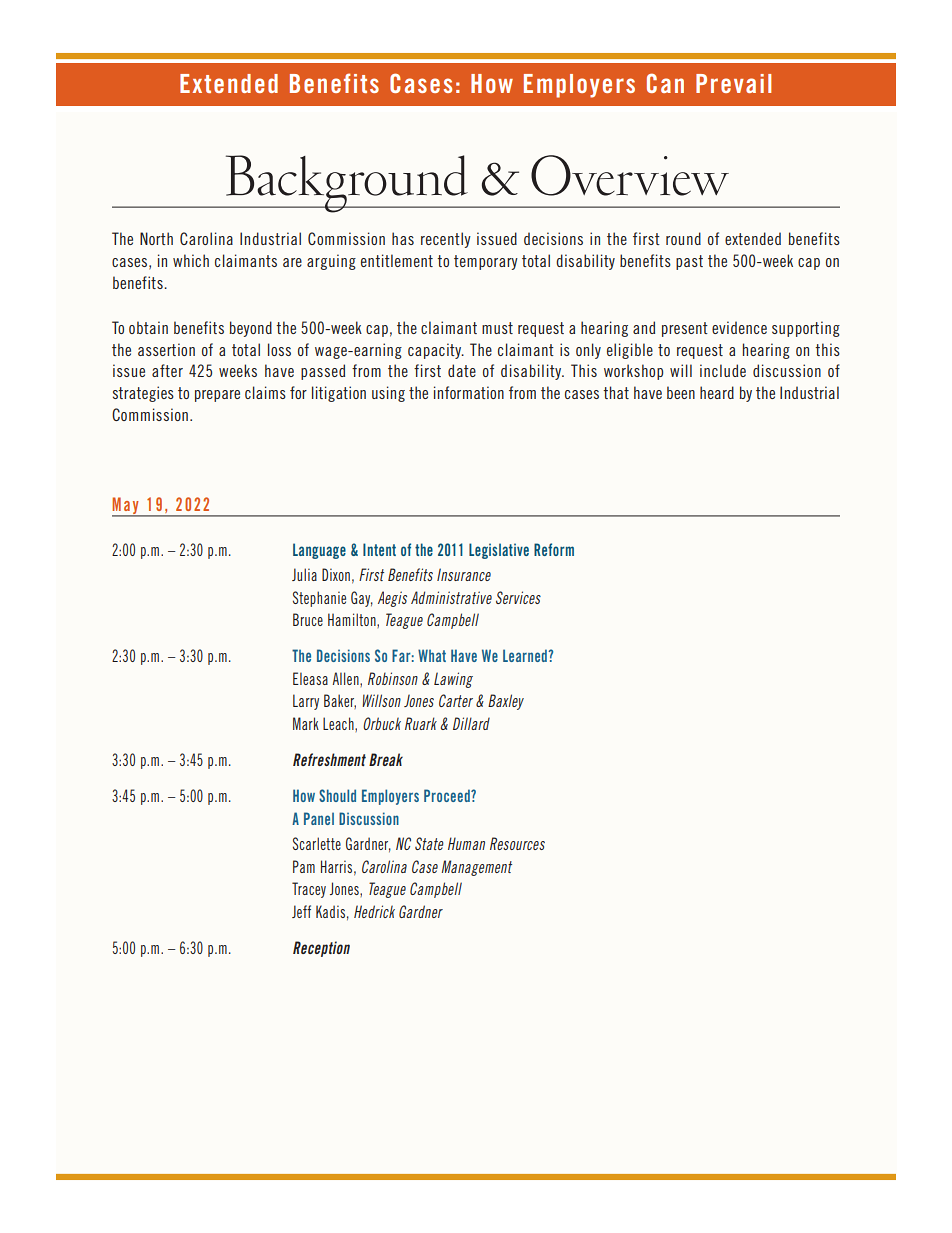 The height and width of the image is (1233, 952). What do you see at coordinates (448, 795) in the image?
I see `Proceed` at bounding box center [448, 795].
